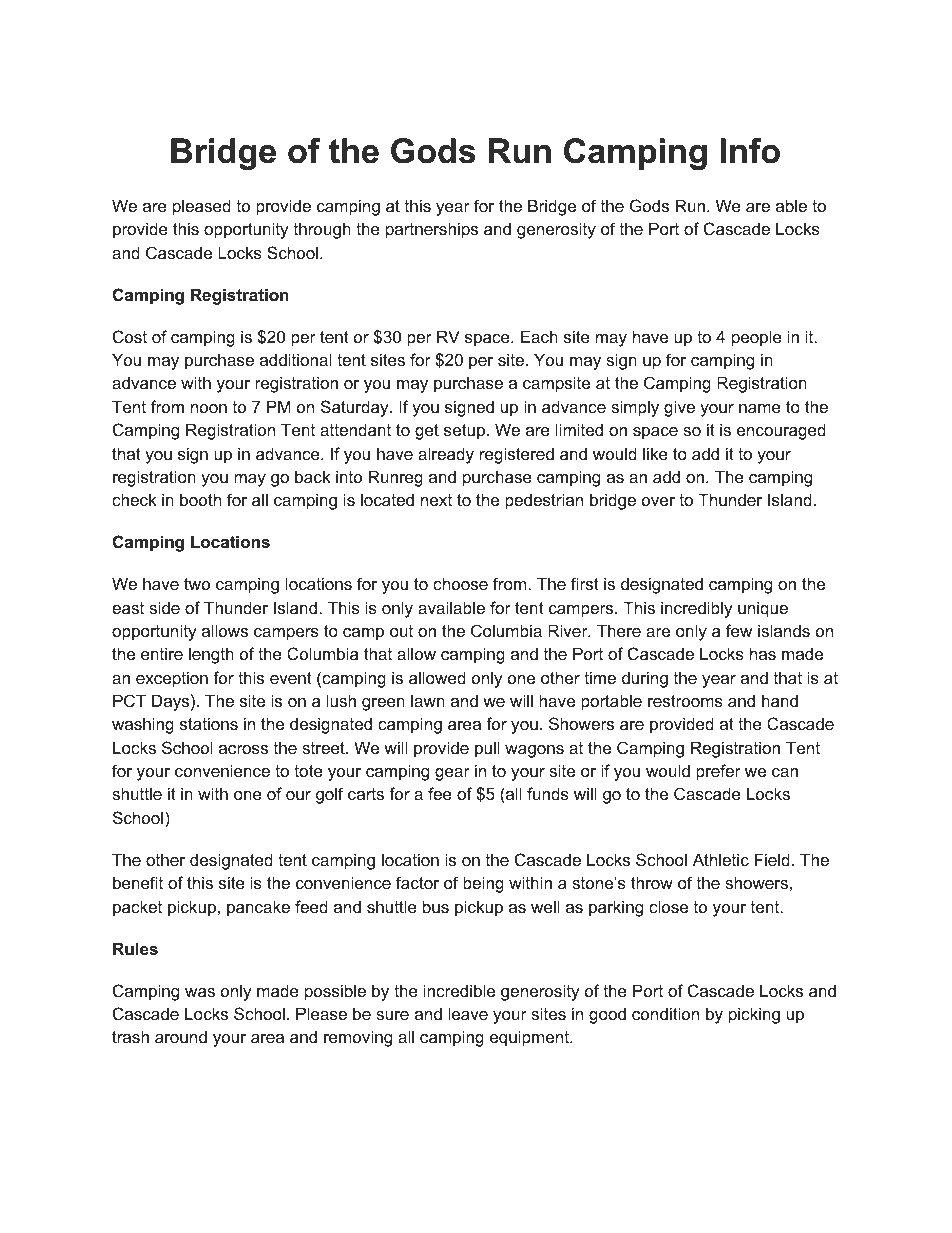 Image resolution: width=952 pixels, height=1233 pixels. I want to click on around, so click(181, 1036).
